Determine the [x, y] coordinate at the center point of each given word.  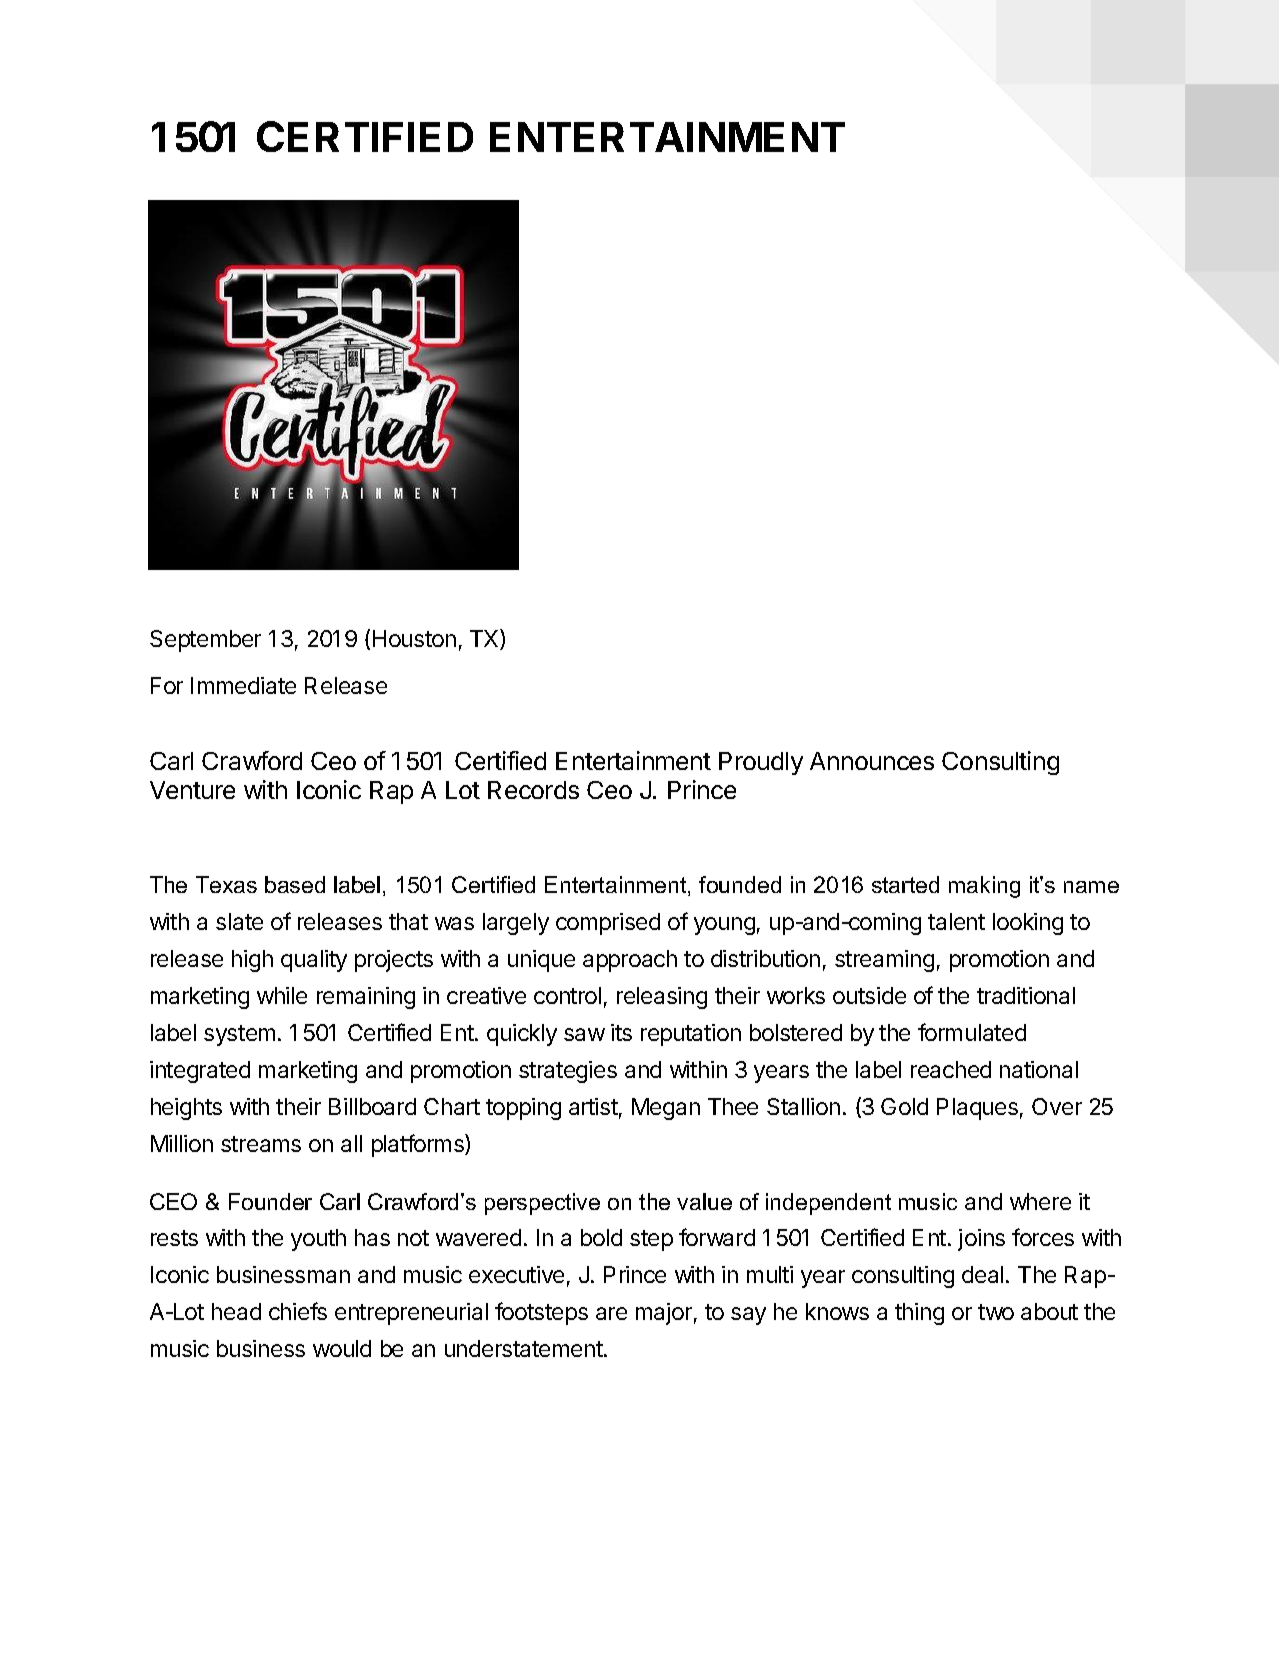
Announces [872, 761]
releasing [662, 998]
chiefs [298, 1311]
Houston [414, 638]
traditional [1026, 995]
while [282, 995]
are [611, 1313]
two [996, 1312]
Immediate [243, 685]
